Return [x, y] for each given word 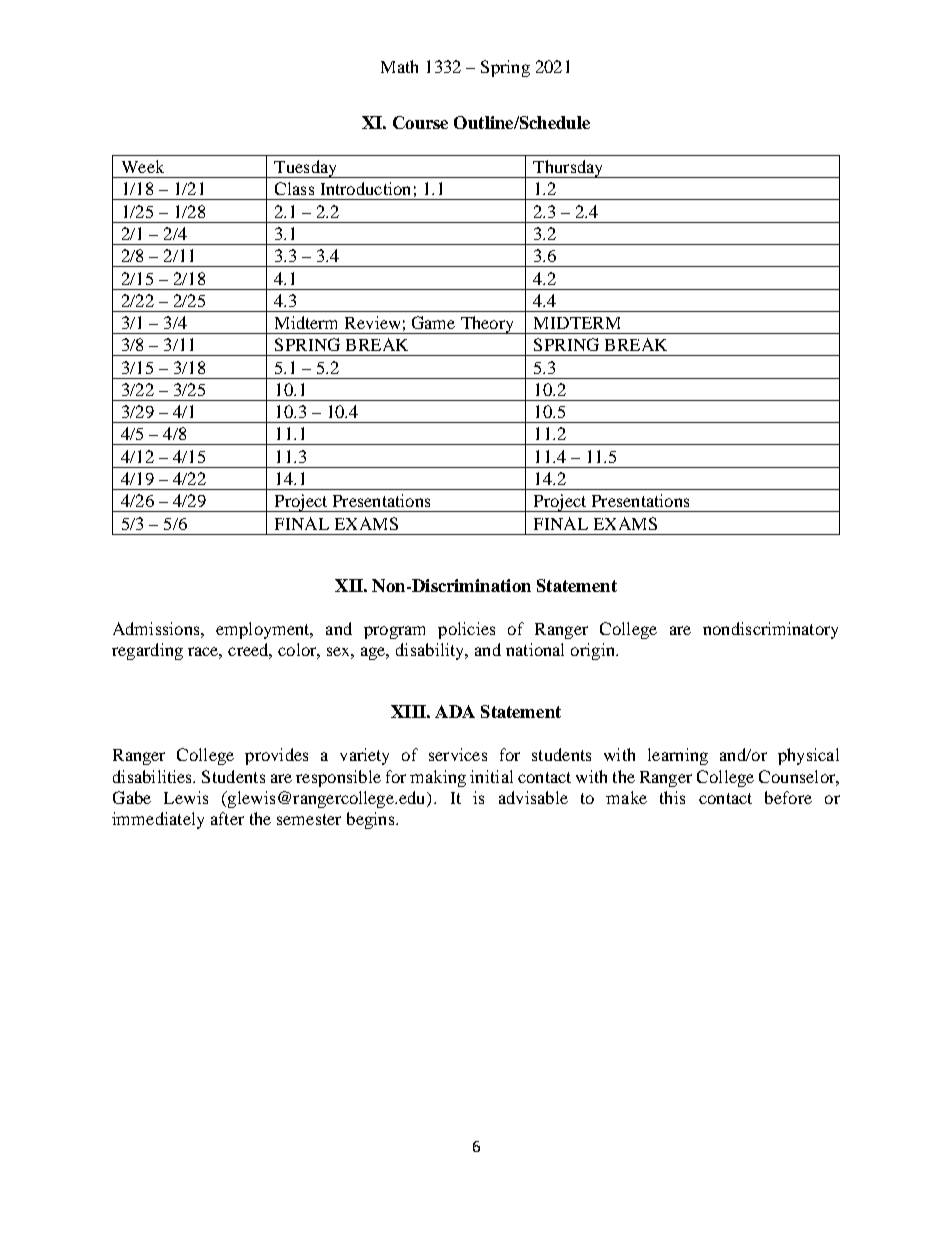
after [227, 818]
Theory [487, 325]
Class [294, 188]
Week [143, 166]
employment [264, 630]
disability [431, 651]
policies [466, 630]
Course [420, 122]
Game [433, 322]
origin [594, 651]
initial [491, 776]
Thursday [568, 169]
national [535, 649]
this [672, 797]
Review [372, 322]
